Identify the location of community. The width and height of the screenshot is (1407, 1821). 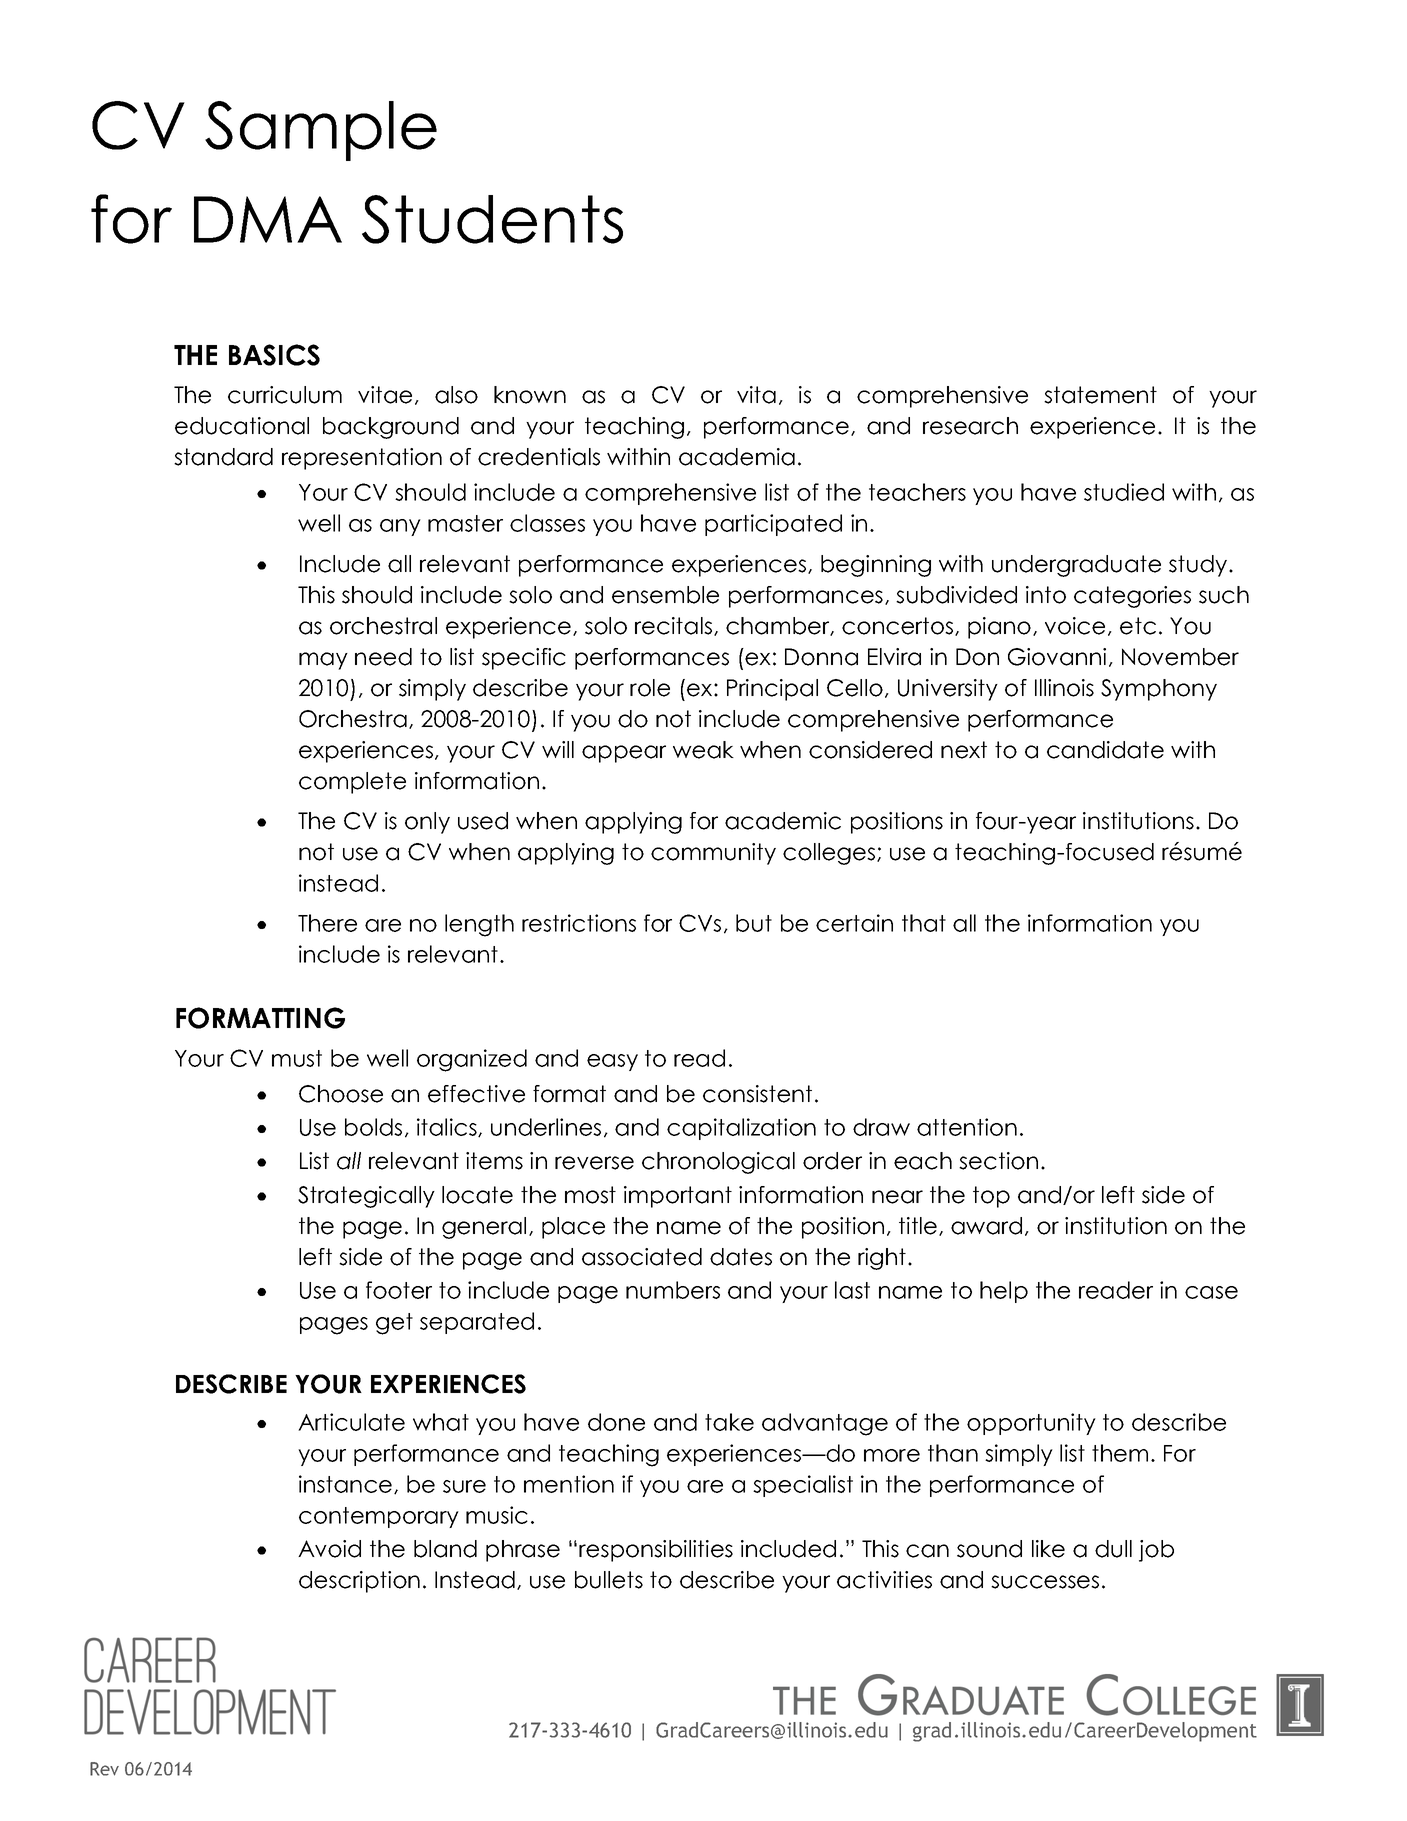
(713, 854).
